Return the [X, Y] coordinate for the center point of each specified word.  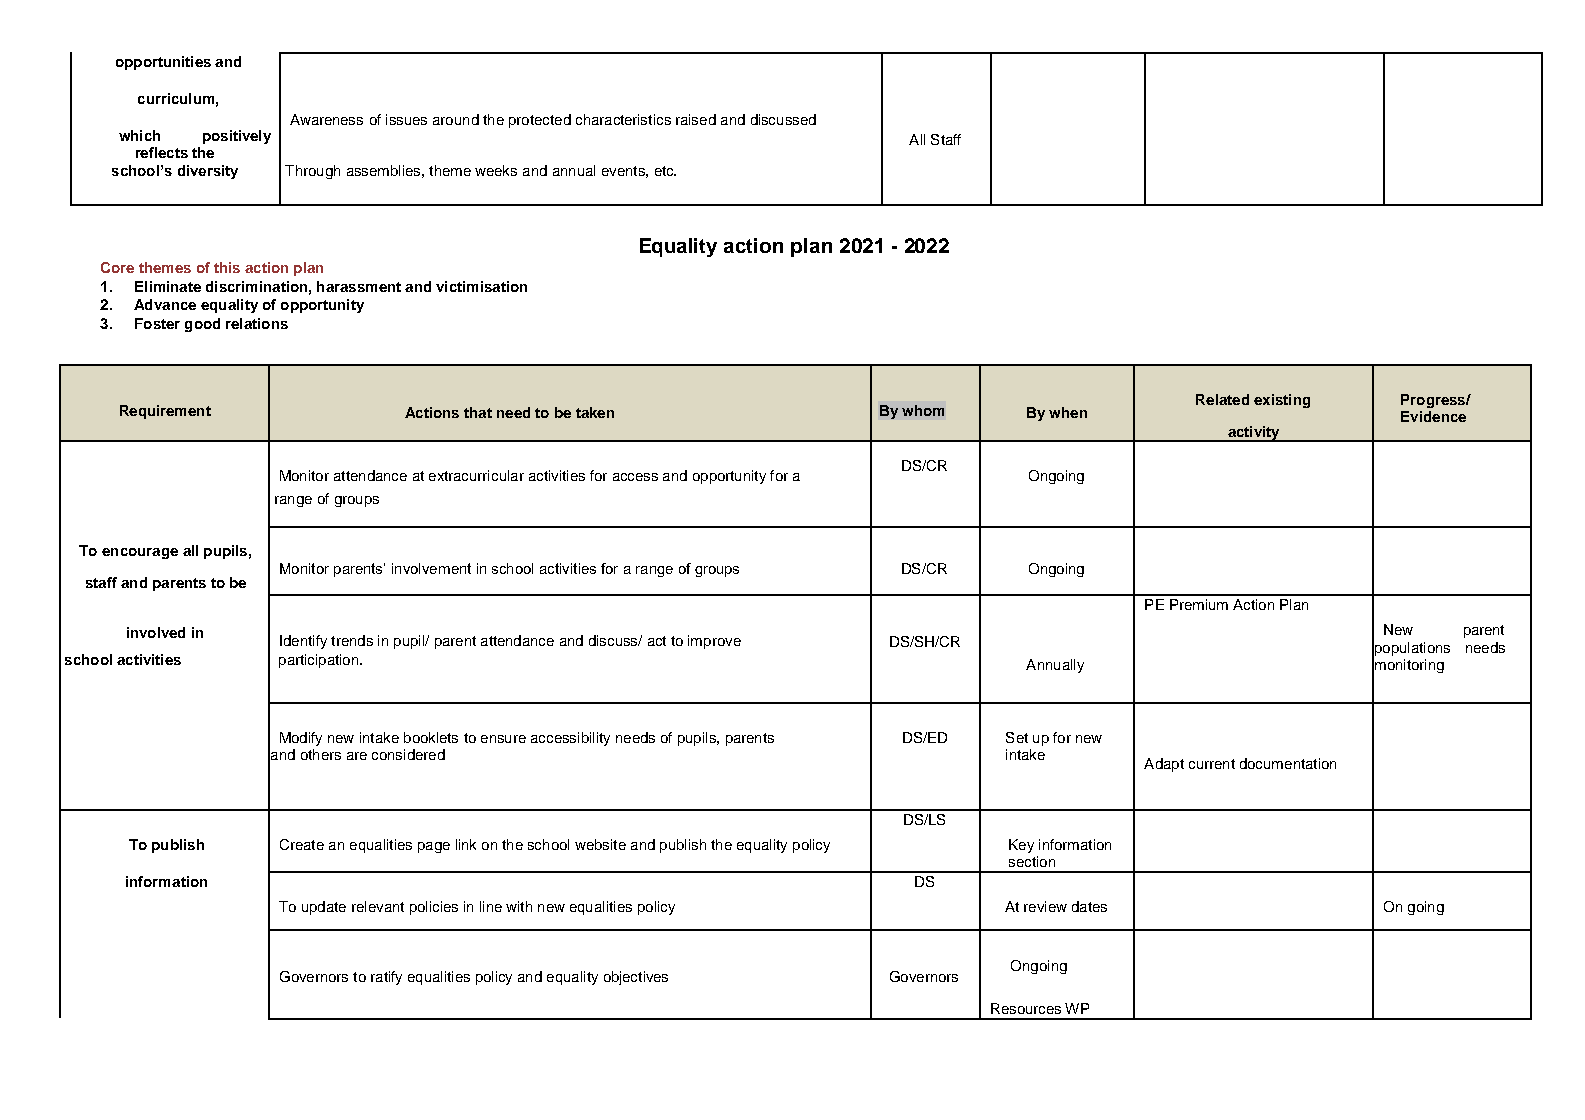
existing [1282, 401]
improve [714, 642]
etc [665, 171]
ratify [386, 978]
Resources [1026, 1008]
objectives [636, 978]
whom [923, 410]
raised [696, 119]
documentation [1288, 763]
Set [1017, 737]
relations [257, 323]
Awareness [326, 119]
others [321, 754]
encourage [140, 553]
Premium [1199, 604]
